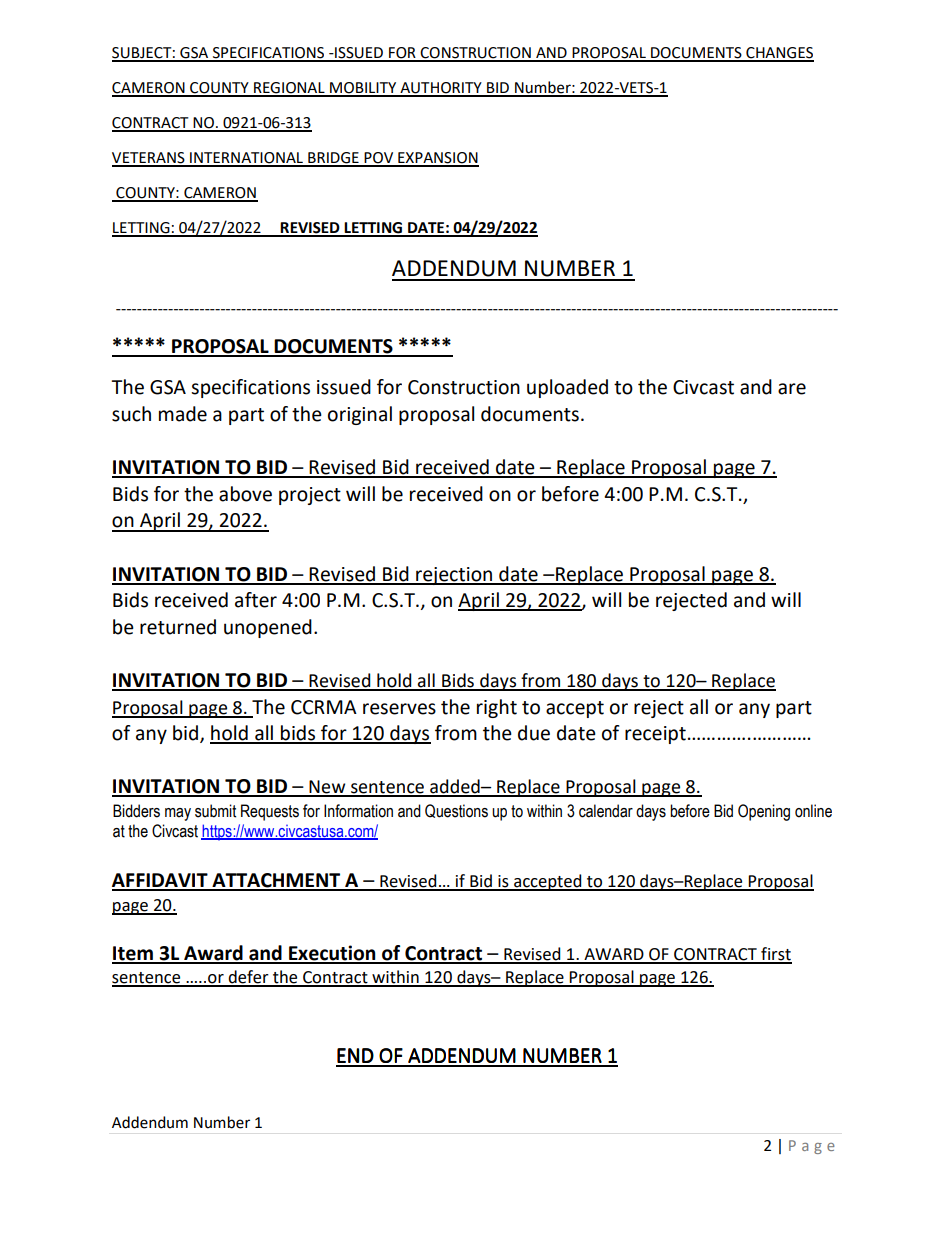 Image resolution: width=952 pixels, height=1233 pixels. I want to click on CHANGES, so click(779, 54).
